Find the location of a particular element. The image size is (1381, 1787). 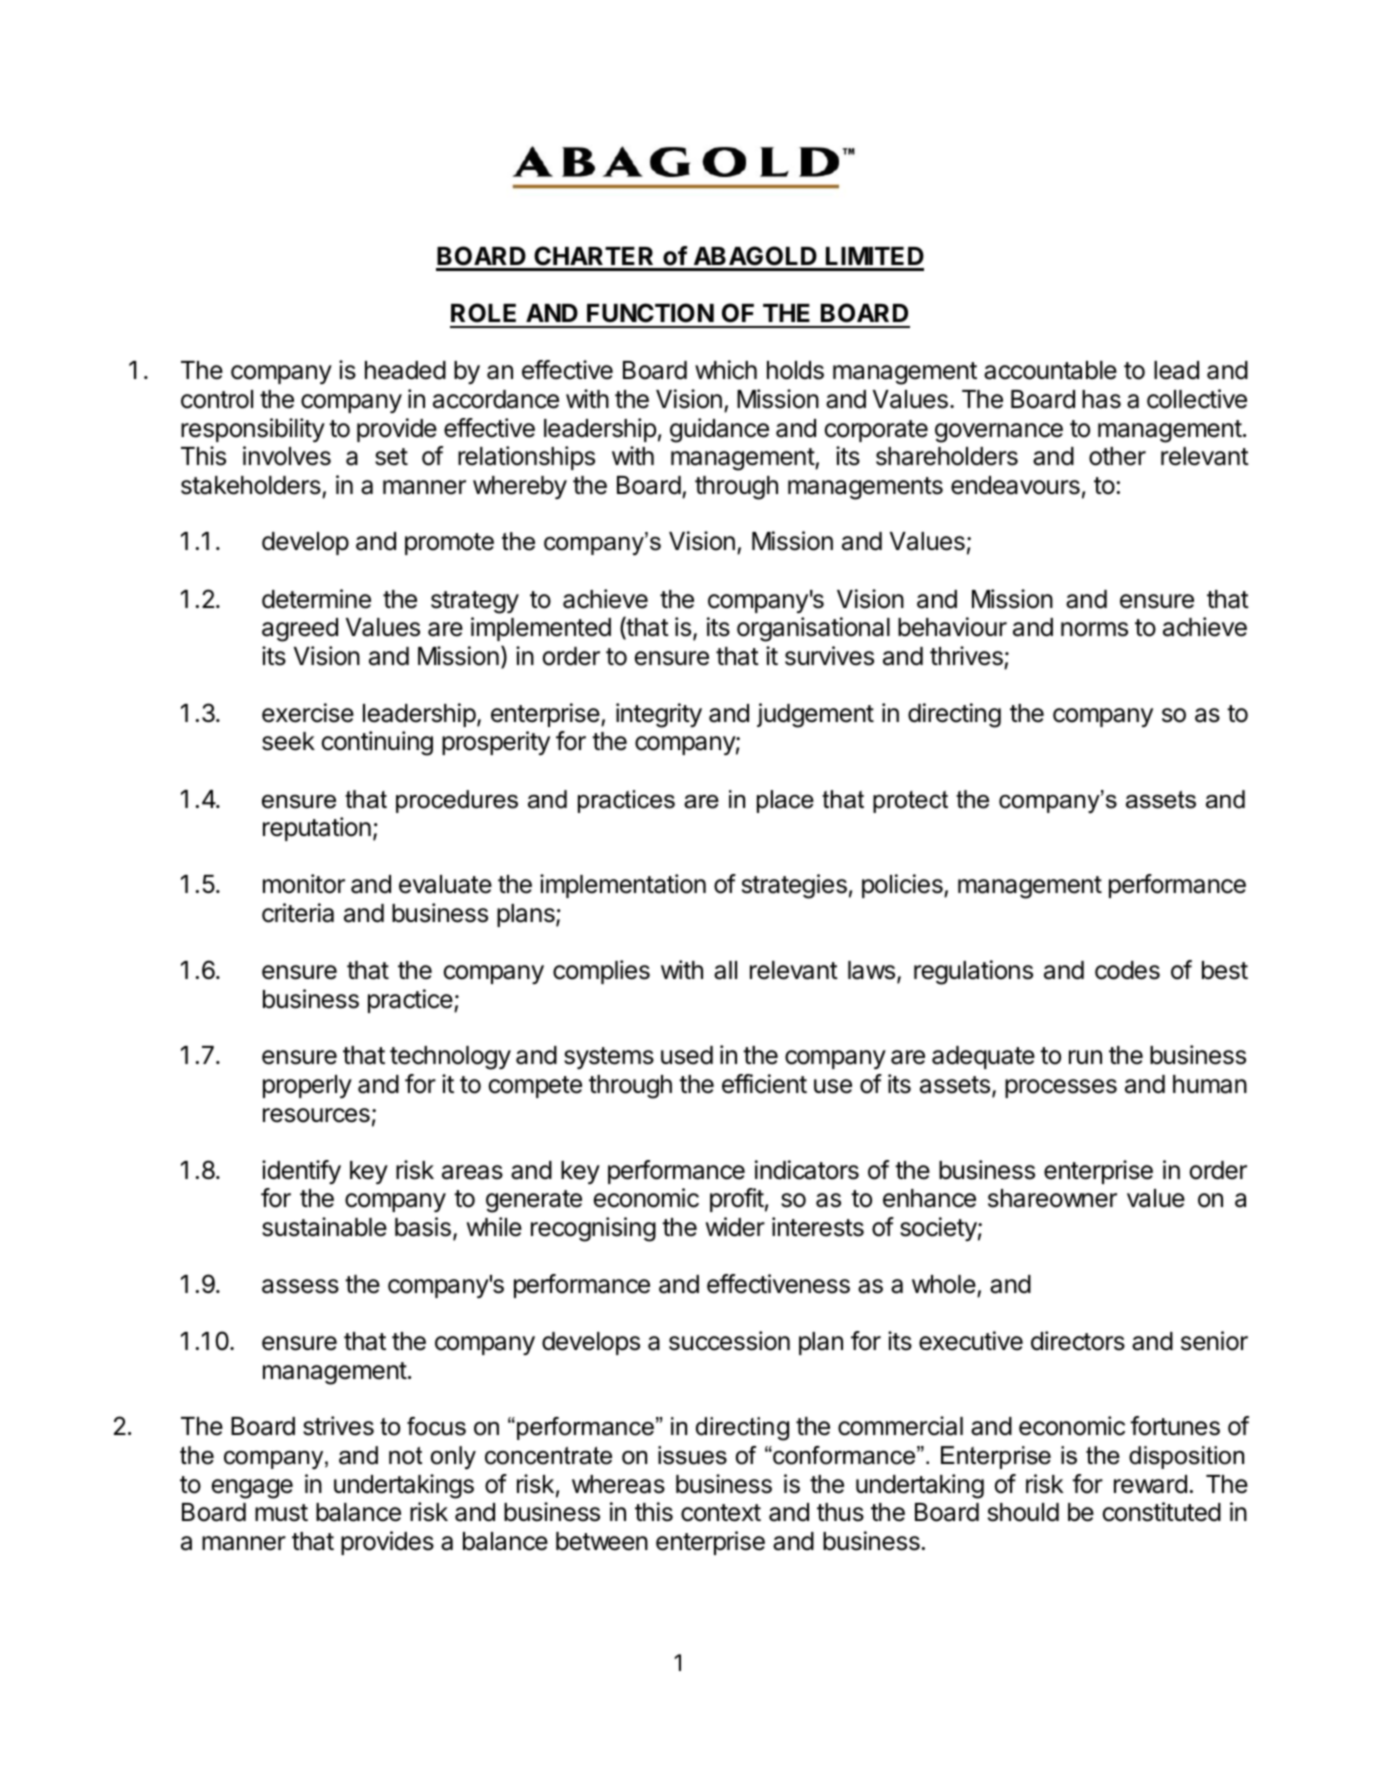

all is located at coordinates (725, 970).
